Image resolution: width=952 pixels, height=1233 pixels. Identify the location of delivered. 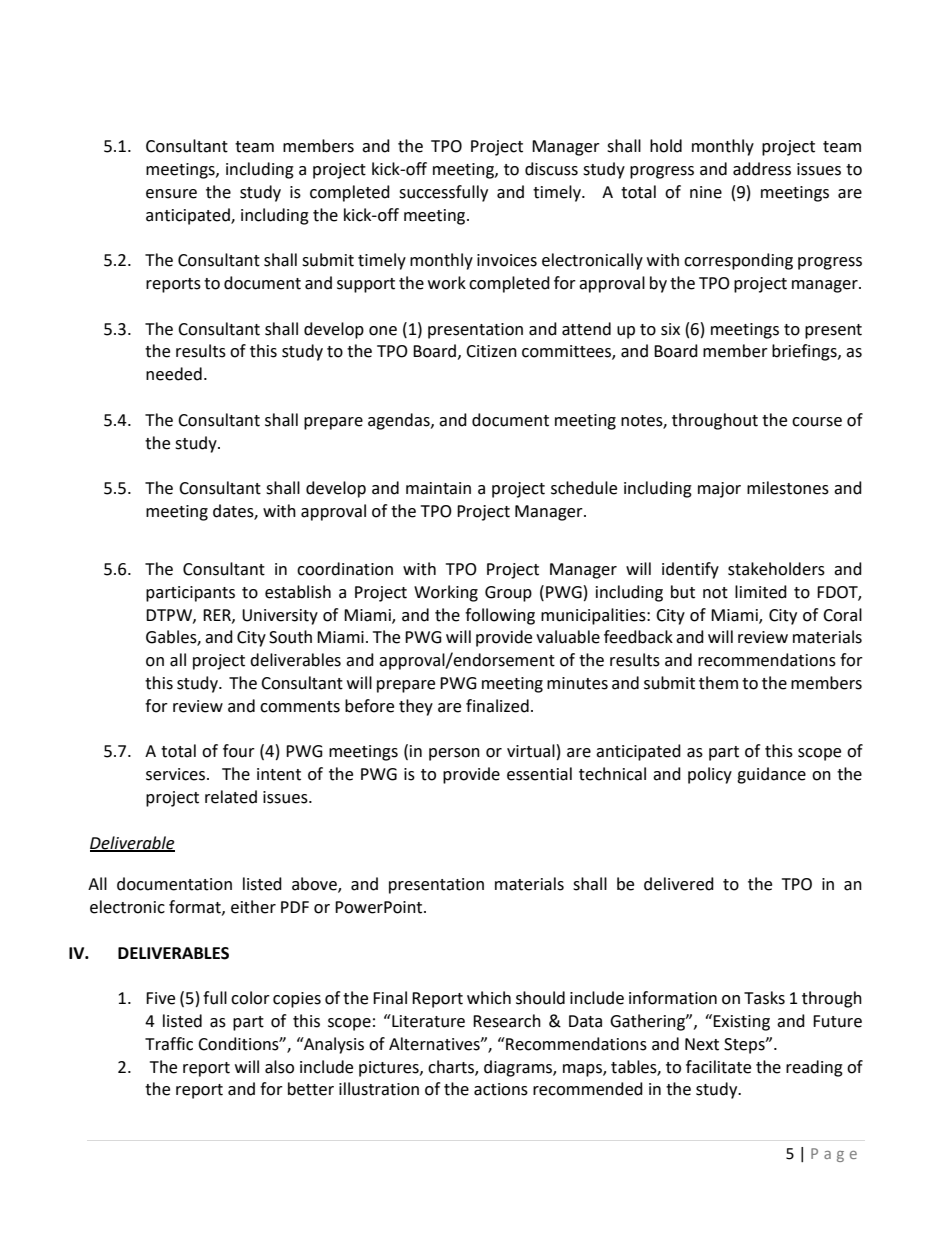
(679, 884).
